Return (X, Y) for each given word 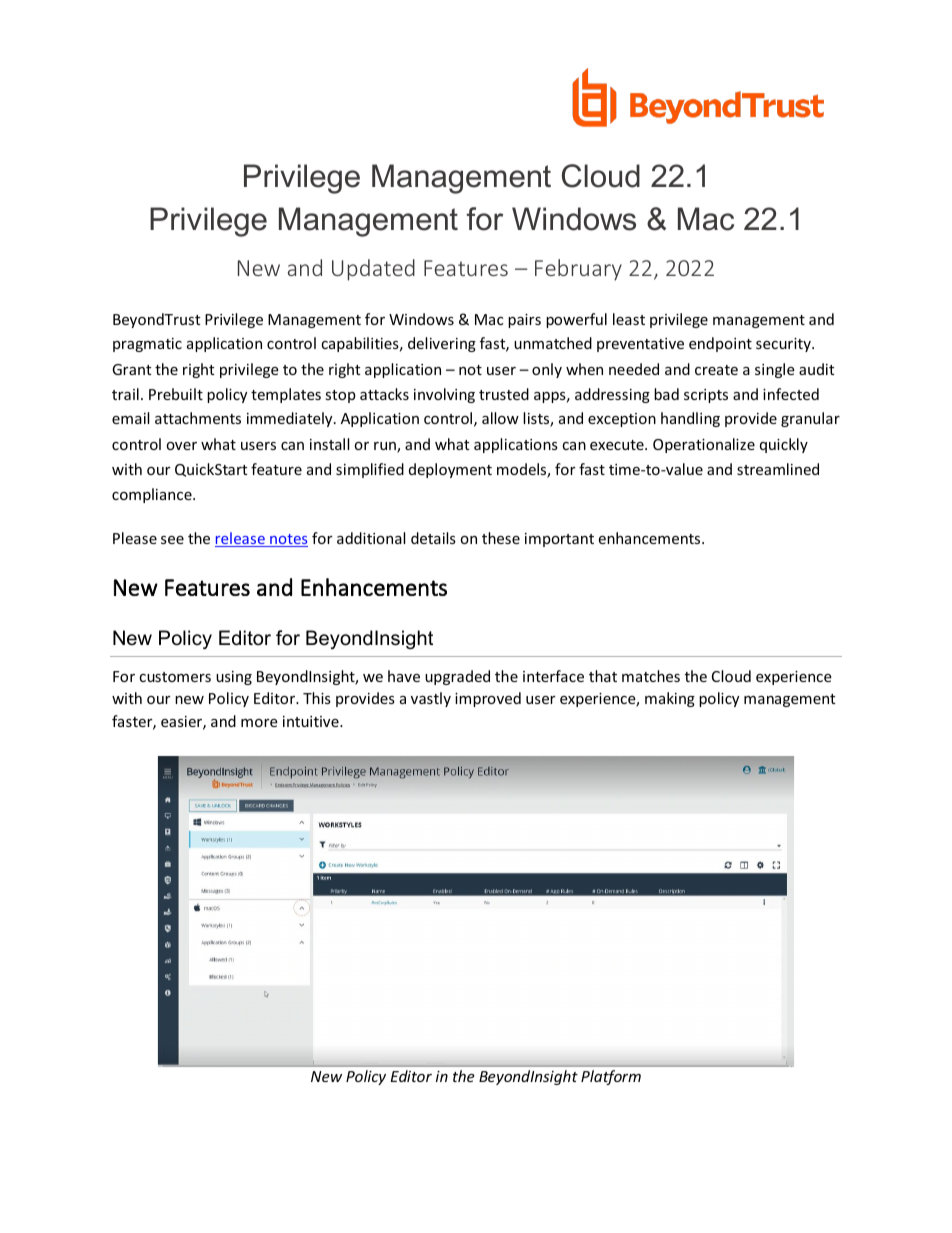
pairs (524, 321)
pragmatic (147, 345)
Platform (611, 1077)
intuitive (312, 721)
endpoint (720, 344)
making (670, 699)
